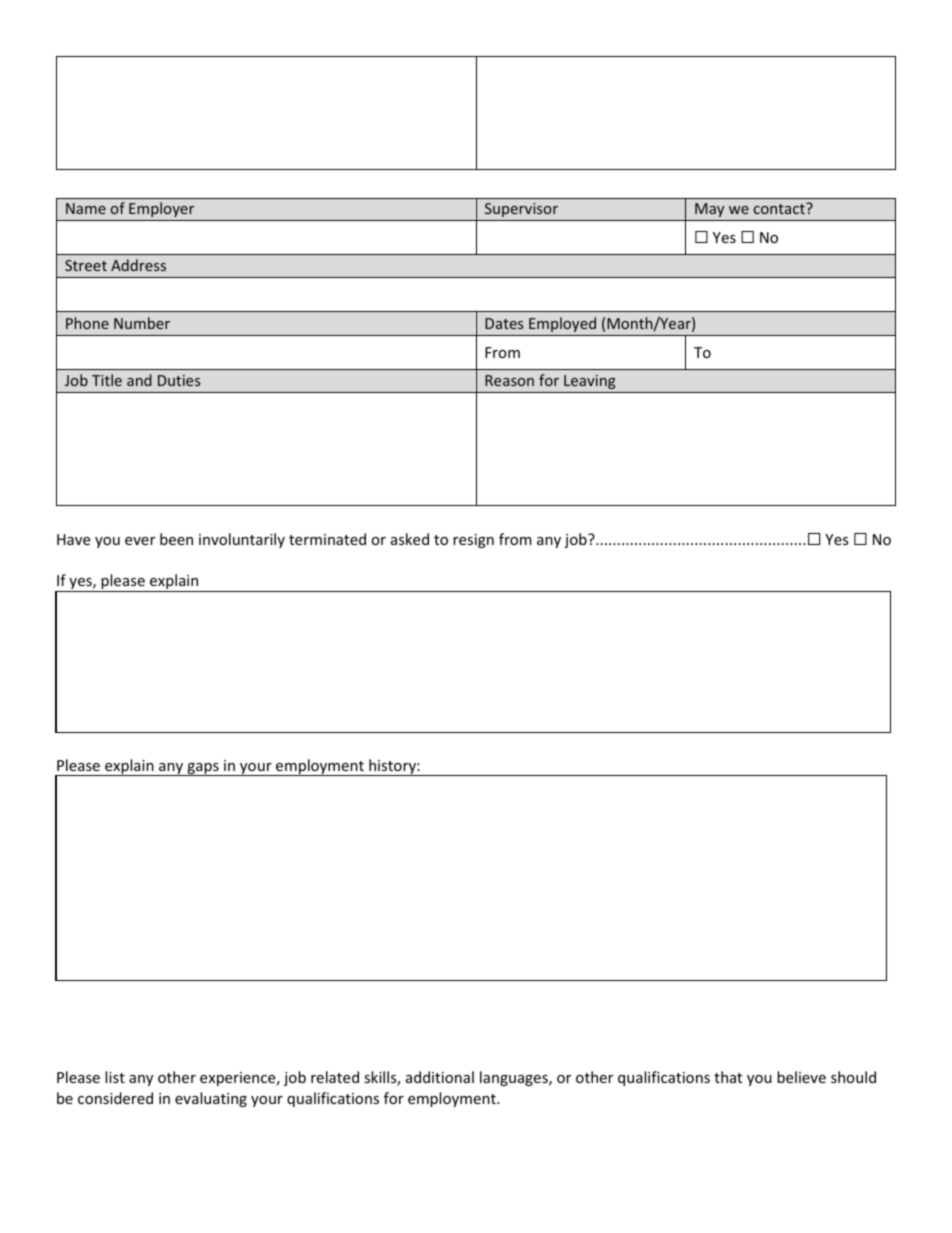 The image size is (952, 1233). Describe the element at coordinates (410, 539) in the screenshot. I see `asked` at that location.
